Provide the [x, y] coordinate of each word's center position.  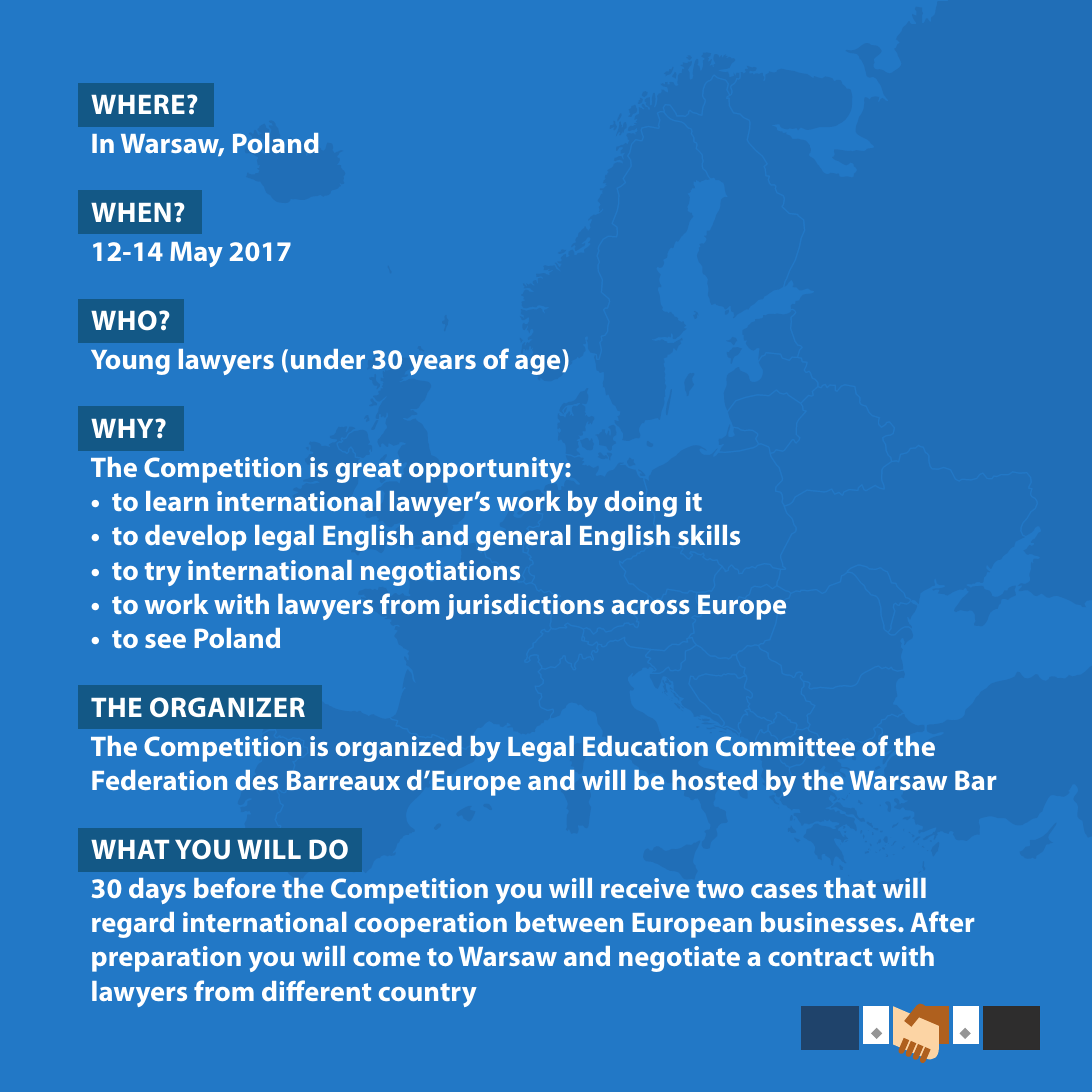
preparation [166, 959]
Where [138, 104]
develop [195, 538]
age [537, 365]
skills [709, 535]
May [196, 254]
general [523, 538]
